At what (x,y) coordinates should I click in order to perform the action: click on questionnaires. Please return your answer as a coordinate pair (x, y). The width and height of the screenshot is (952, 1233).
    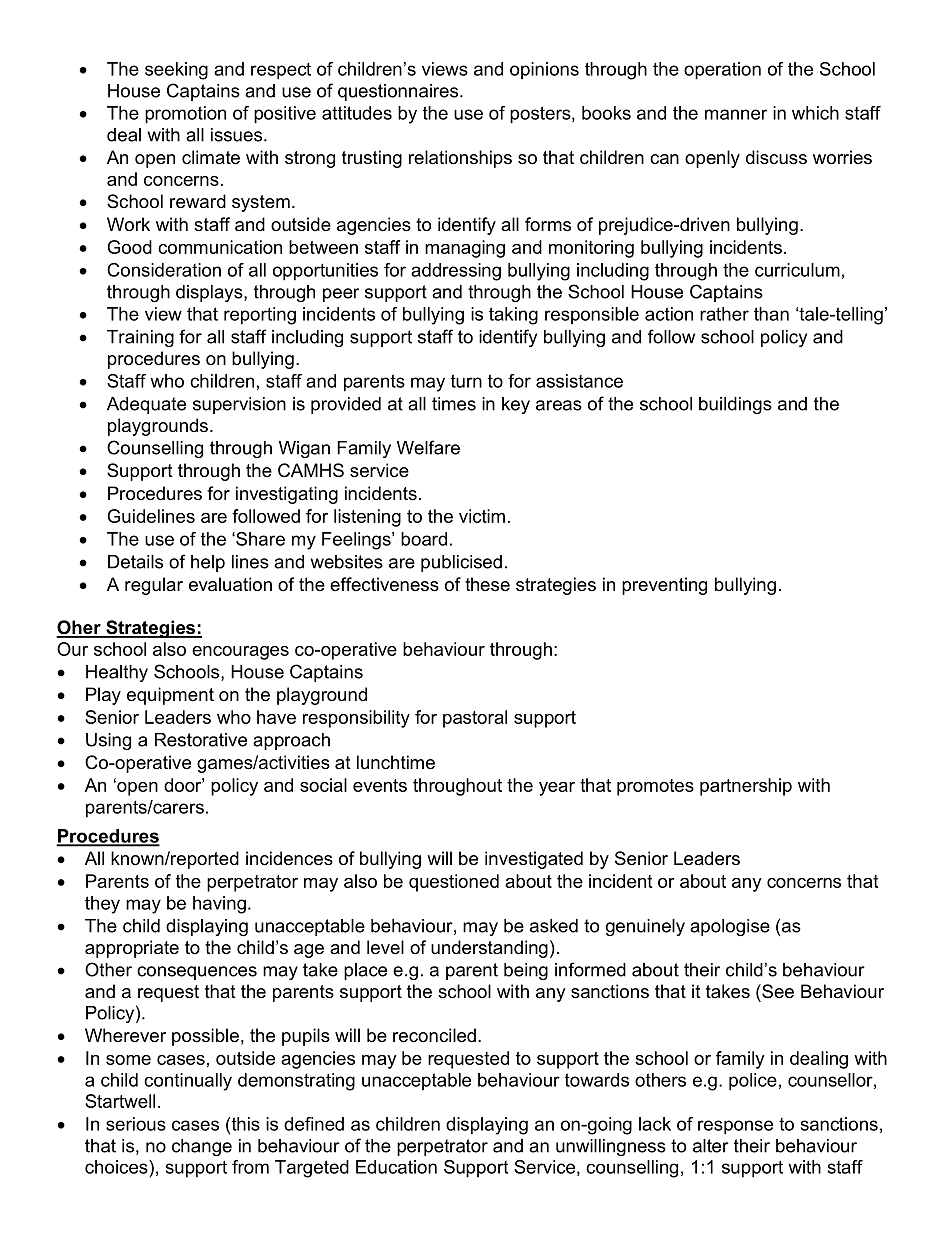
    Looking at the image, I should click on (399, 92).
